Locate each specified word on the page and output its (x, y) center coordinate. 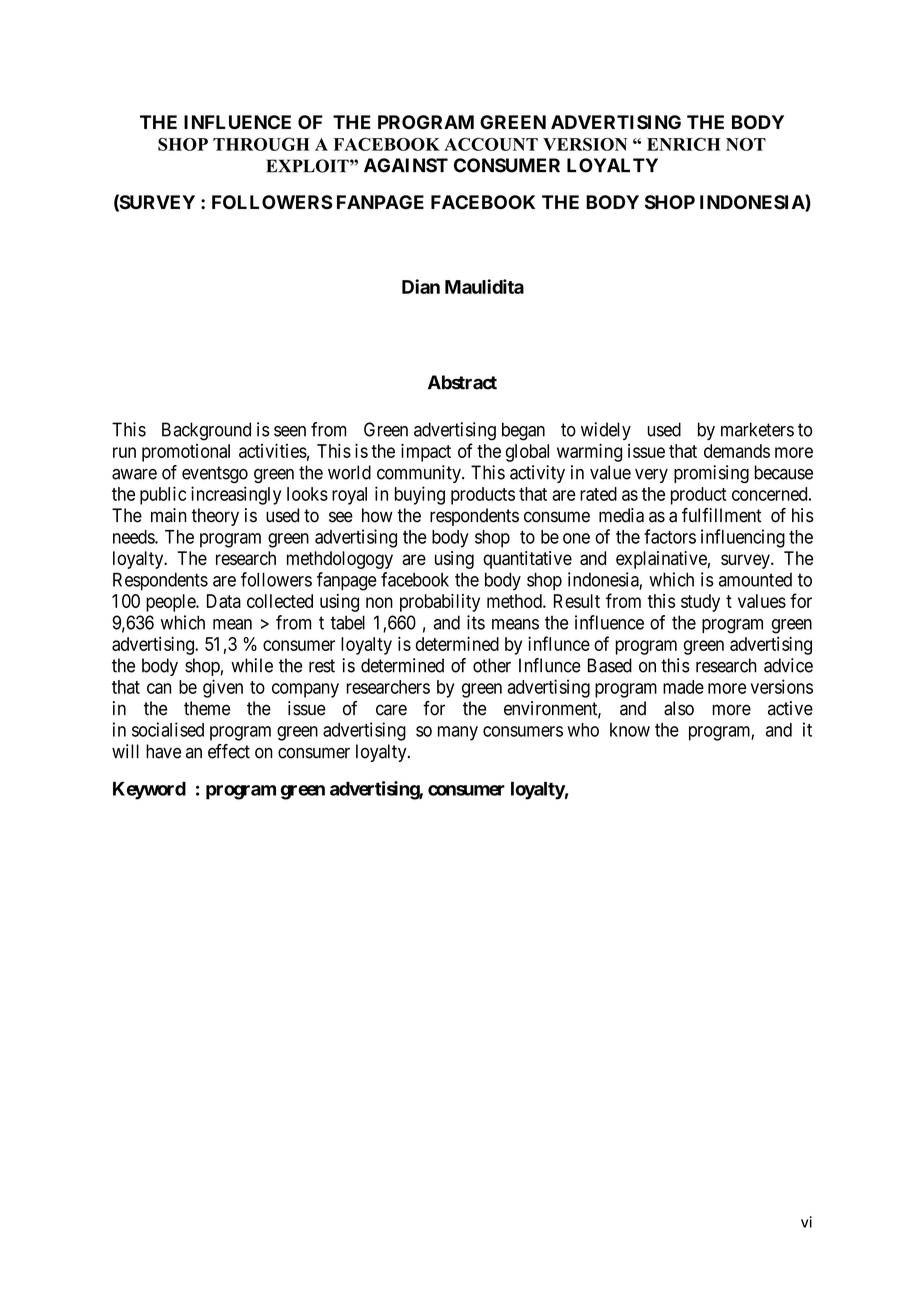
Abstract (462, 382)
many (458, 733)
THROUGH (261, 144)
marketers (757, 429)
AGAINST (406, 165)
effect (229, 751)
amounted (755, 580)
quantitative (527, 560)
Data (224, 601)
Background (206, 431)
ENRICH (684, 144)
